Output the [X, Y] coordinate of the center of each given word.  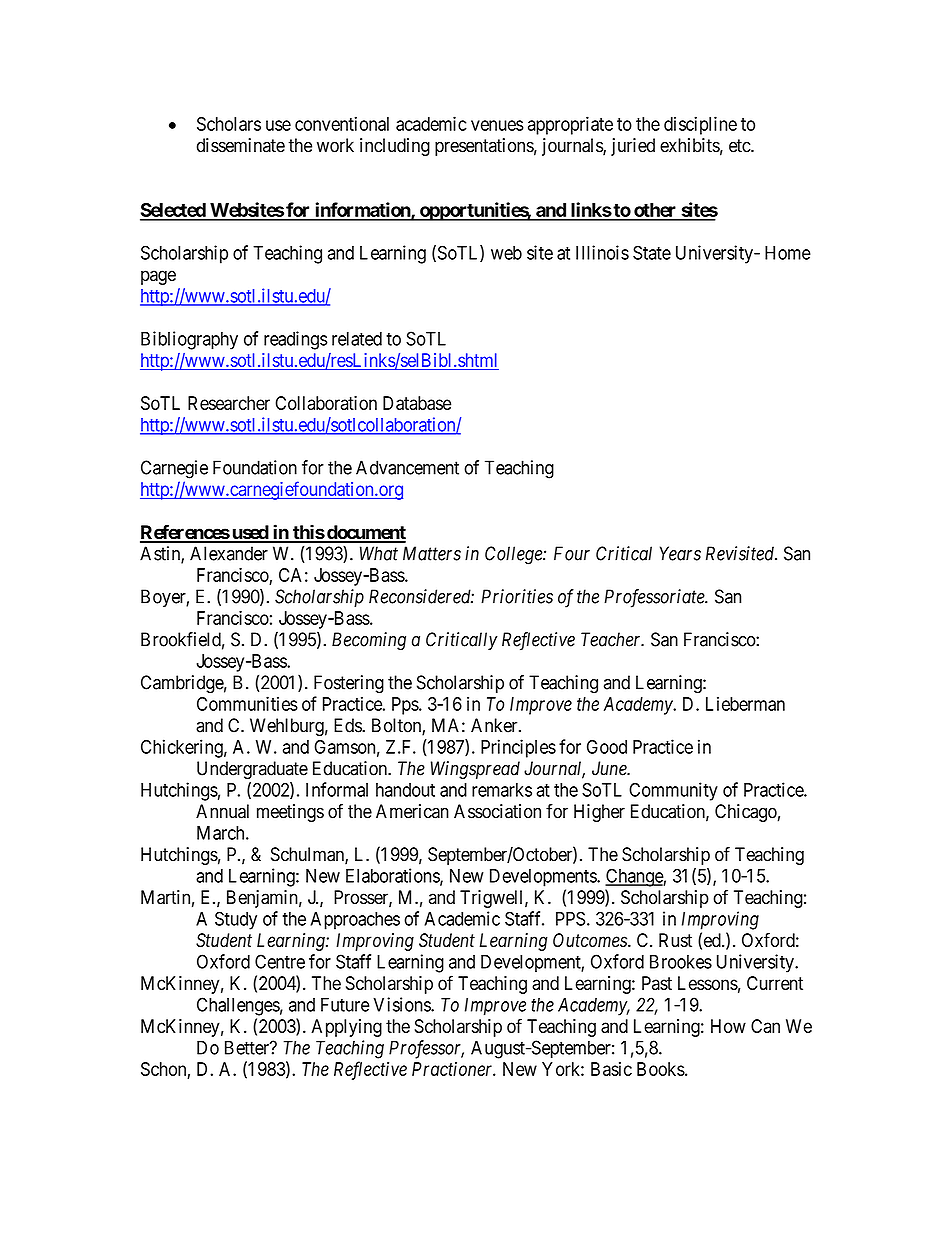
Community [673, 791]
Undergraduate [252, 770]
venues [497, 125]
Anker [495, 725]
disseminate [241, 145]
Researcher [229, 403]
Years [680, 553]
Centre [280, 961]
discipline [700, 125]
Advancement [407, 467]
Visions [402, 1004]
